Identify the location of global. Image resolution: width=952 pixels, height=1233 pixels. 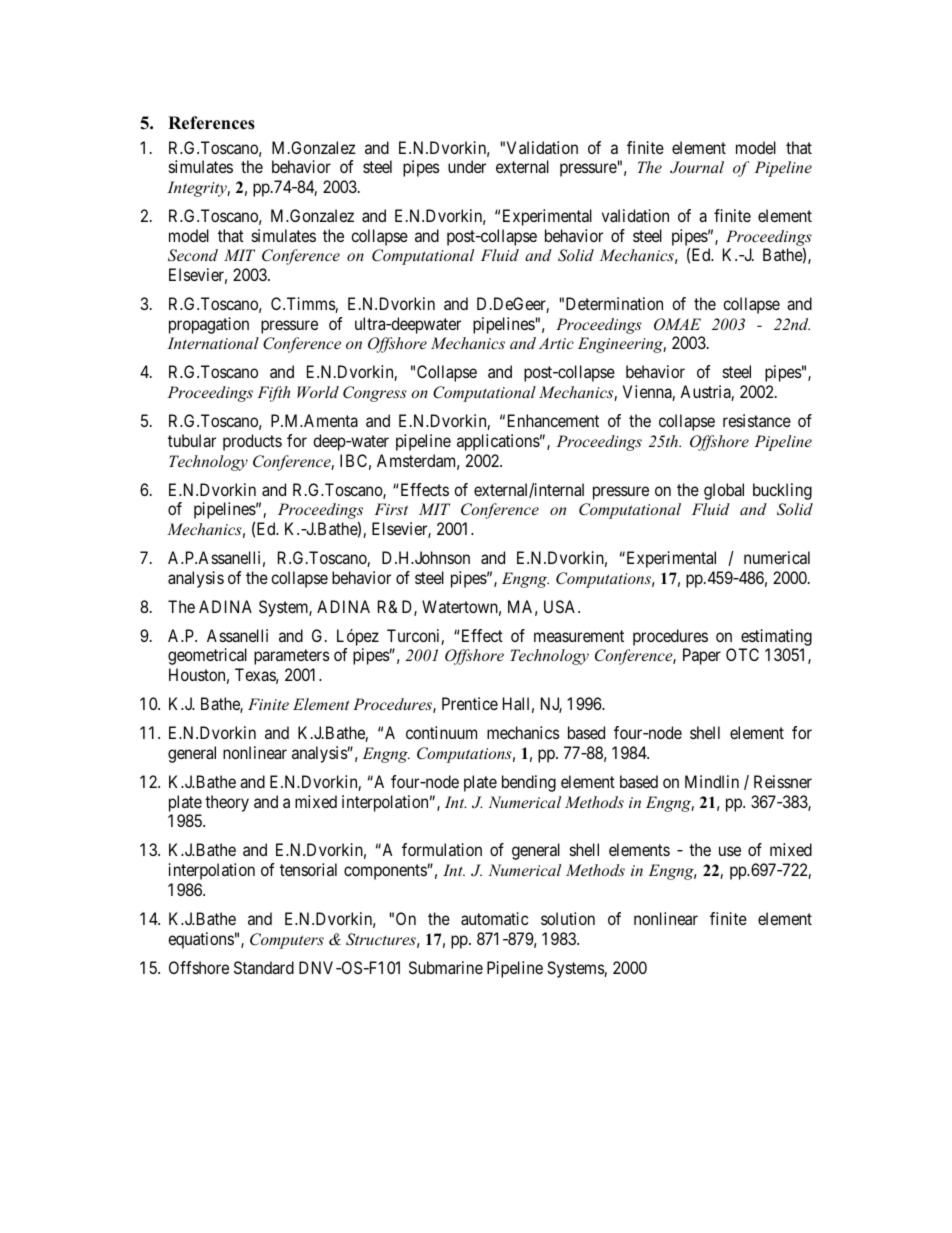
(724, 491).
